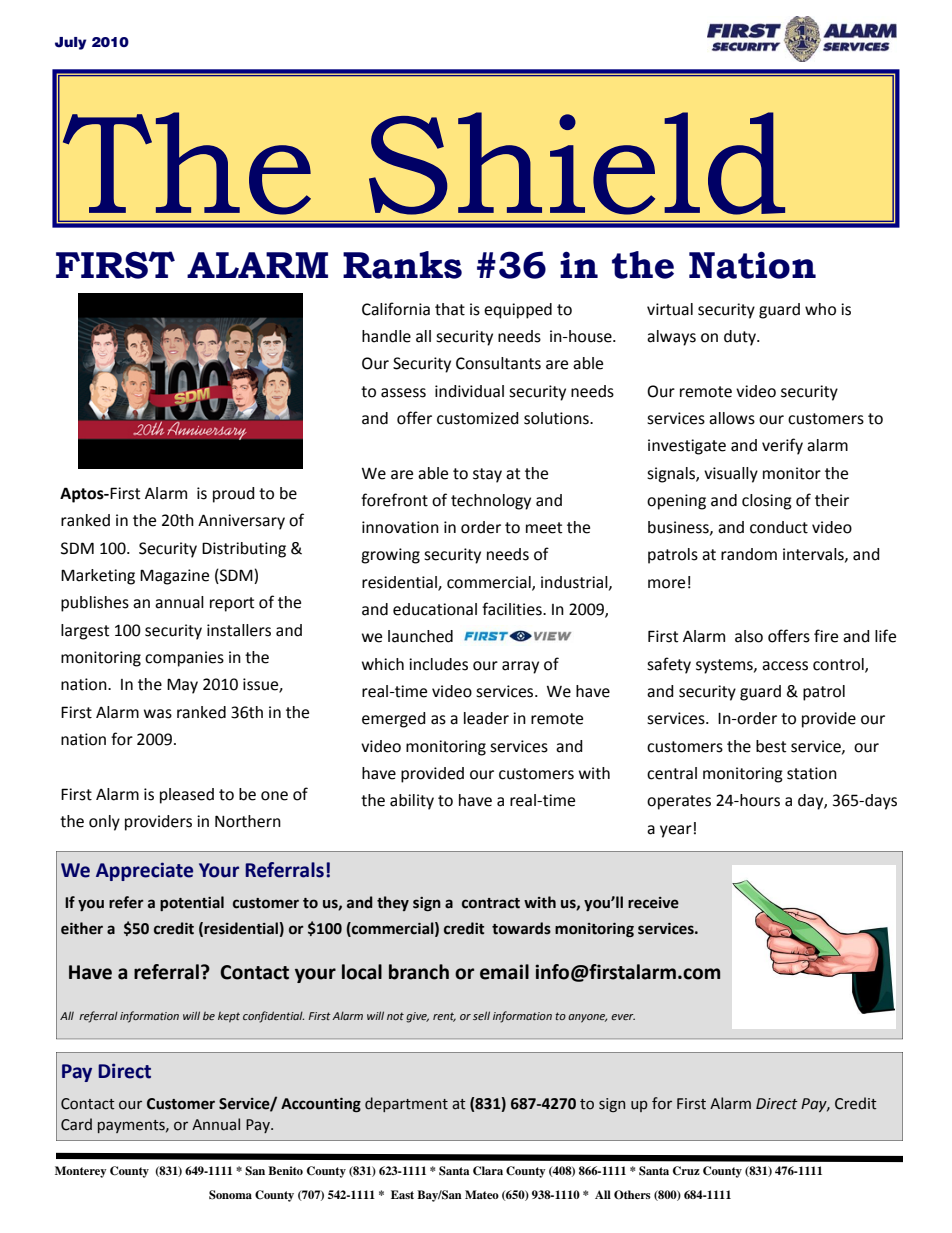 The width and height of the image is (952, 1233). Describe the element at coordinates (184, 659) in the image. I see `companies` at that location.
